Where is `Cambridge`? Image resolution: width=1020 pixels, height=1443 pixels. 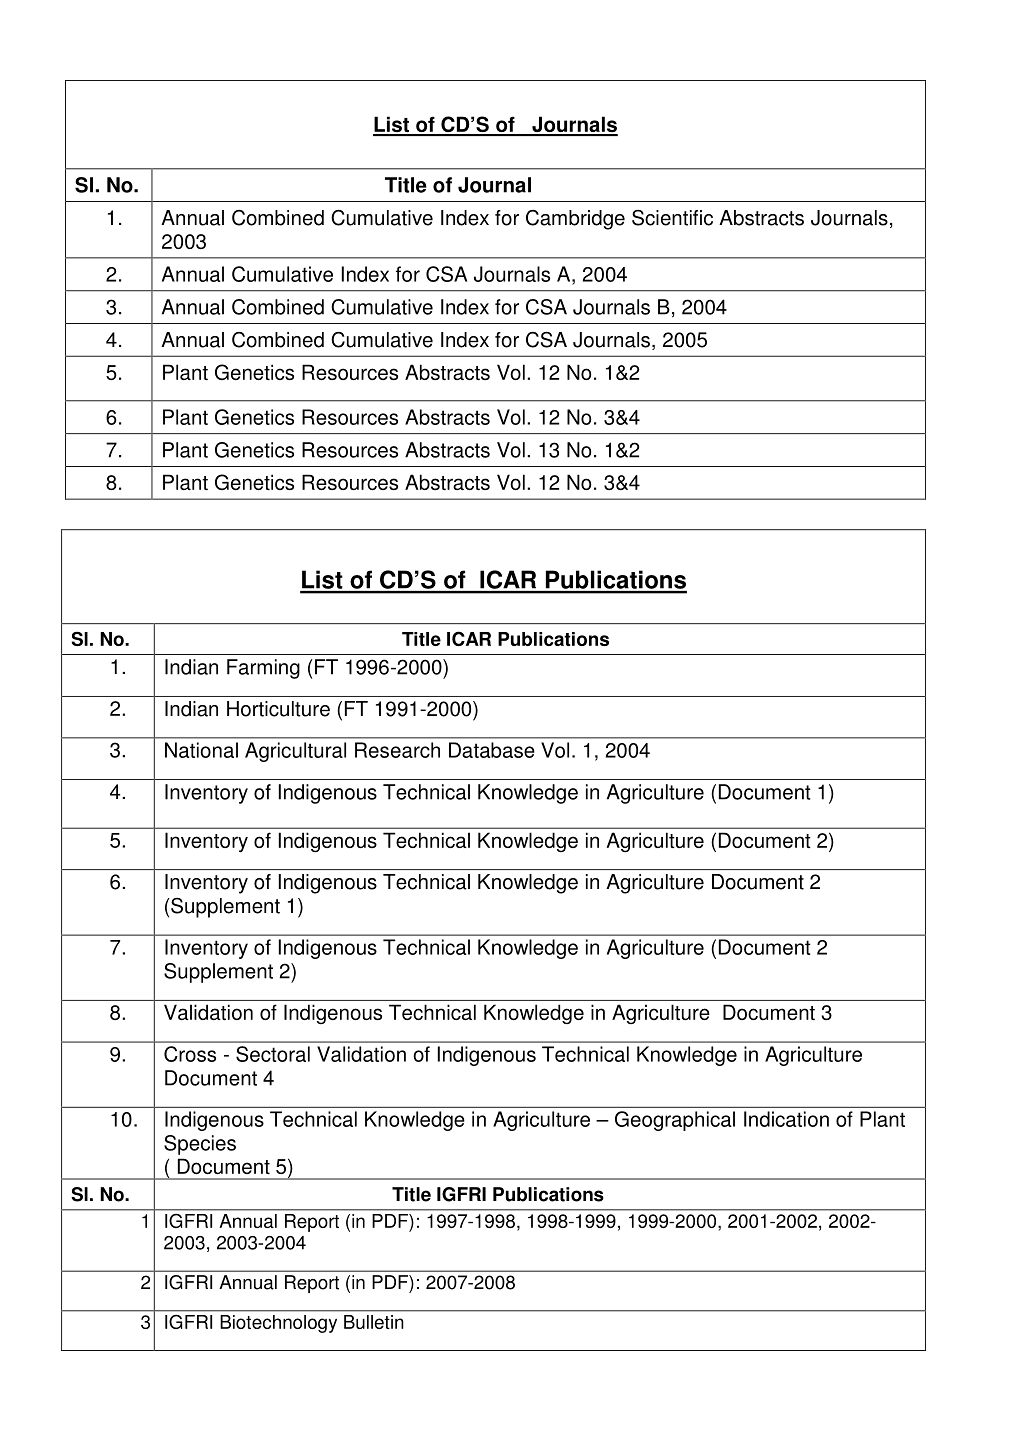
Cambridge is located at coordinates (575, 220).
